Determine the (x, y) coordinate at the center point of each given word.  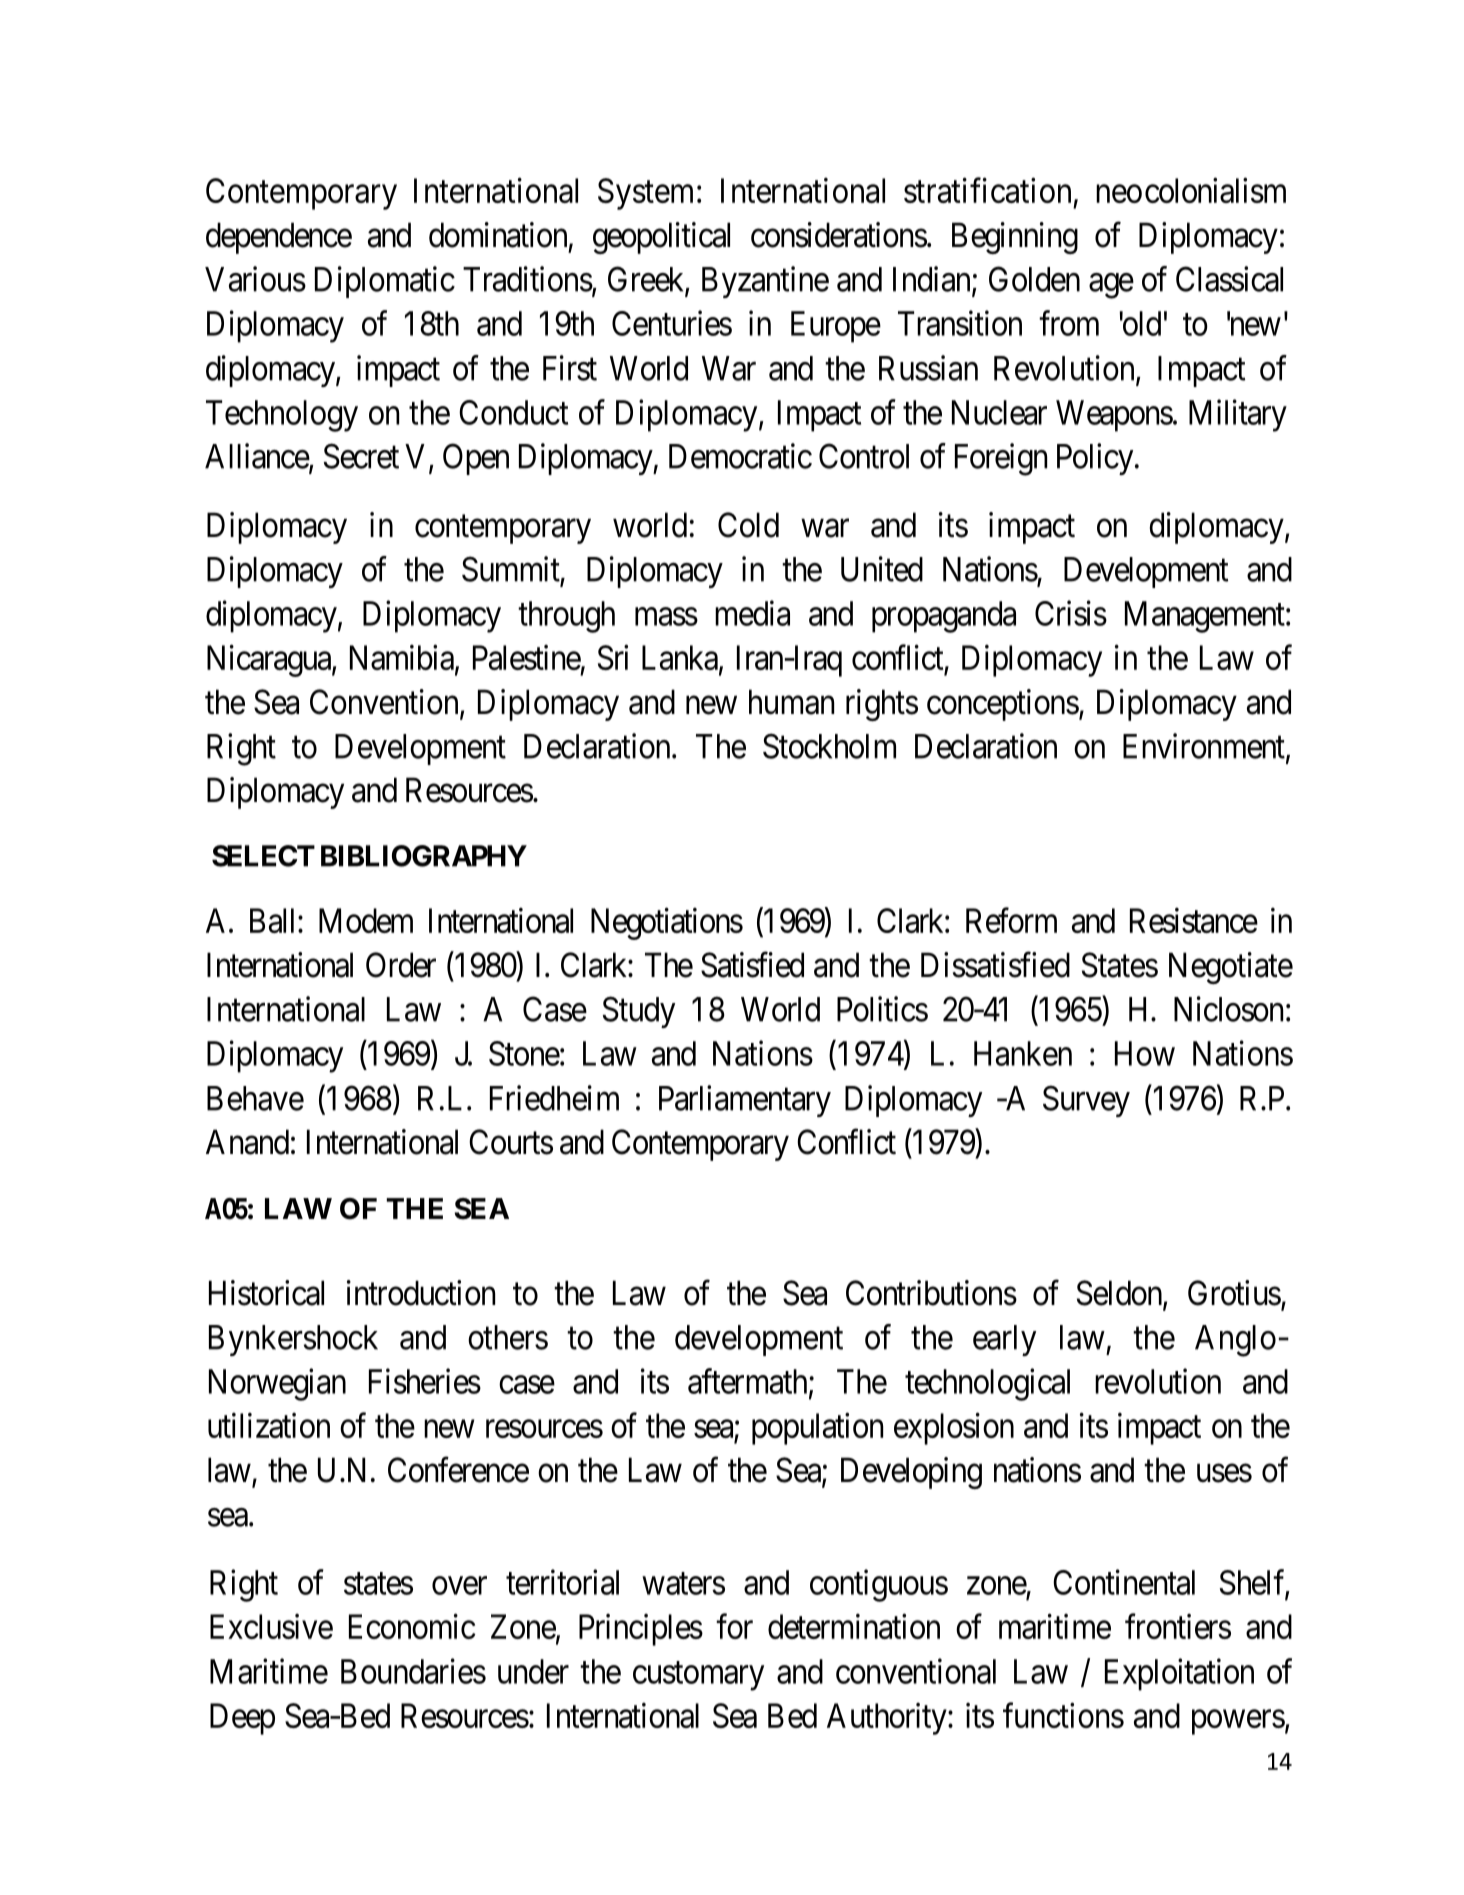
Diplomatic (385, 282)
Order (401, 965)
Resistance (1194, 920)
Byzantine (765, 282)
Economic (412, 1626)
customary (698, 1676)
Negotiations (667, 924)
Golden (1034, 279)
